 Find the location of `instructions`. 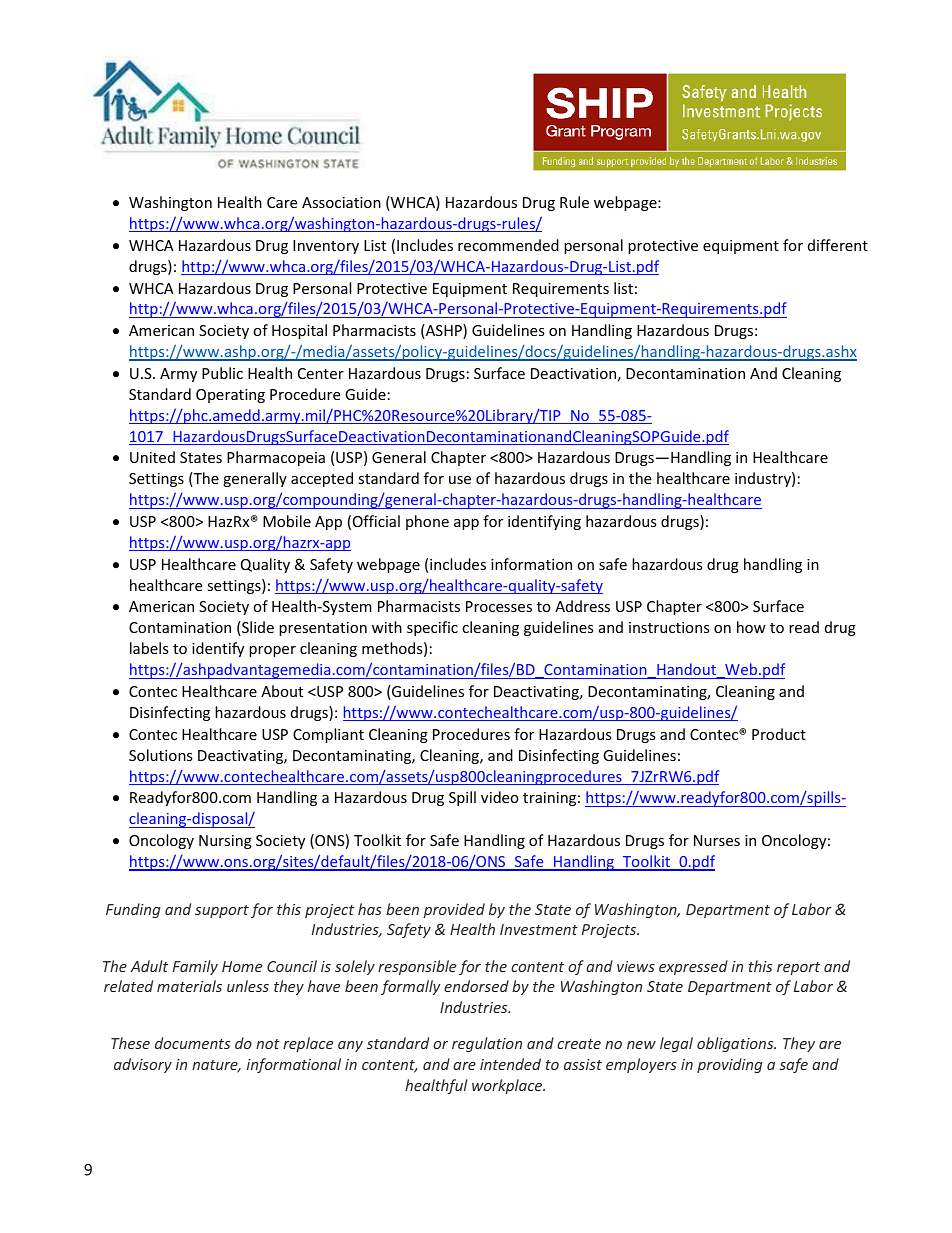

instructions is located at coordinates (669, 627).
